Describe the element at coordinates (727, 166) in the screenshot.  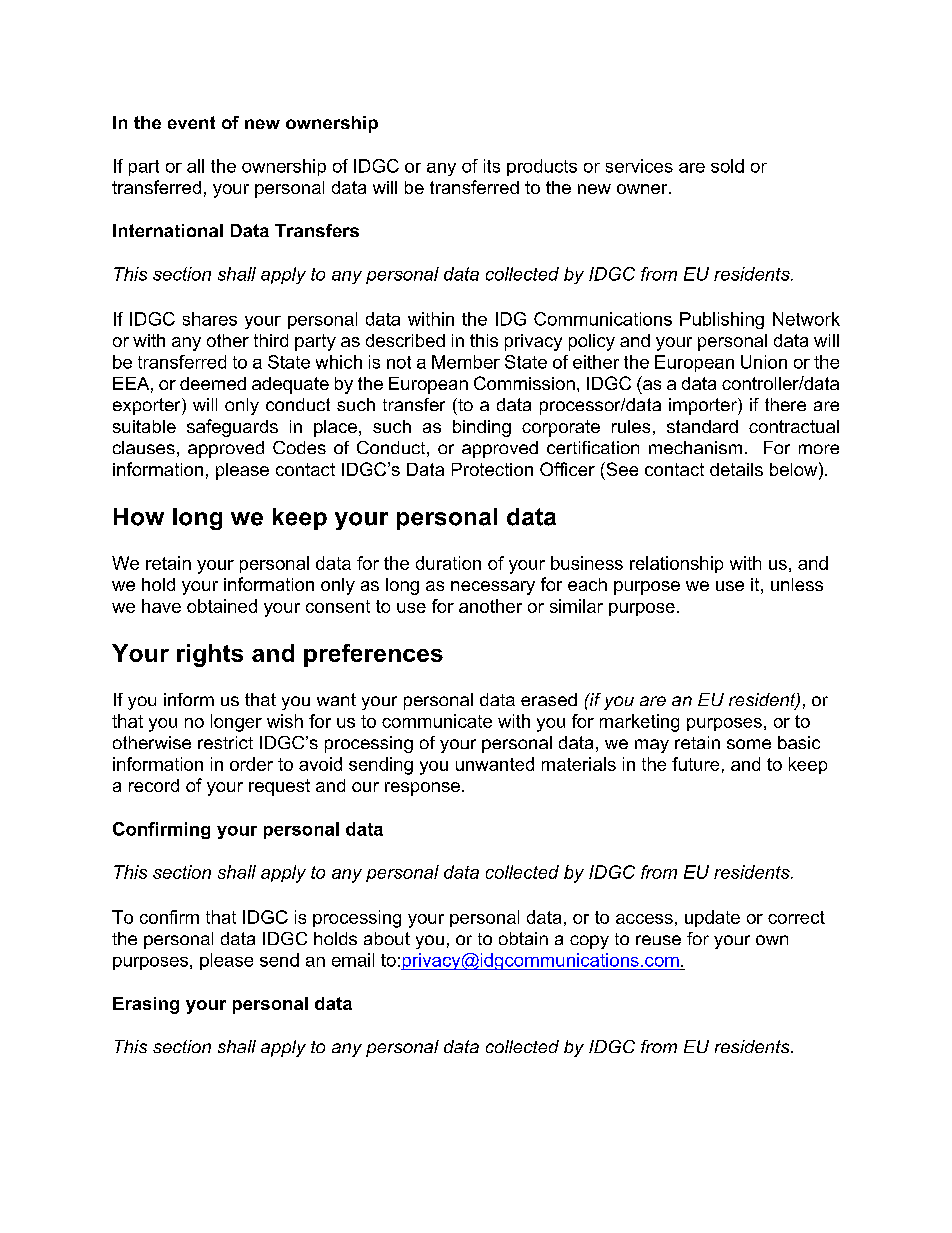
I see `sold` at that location.
